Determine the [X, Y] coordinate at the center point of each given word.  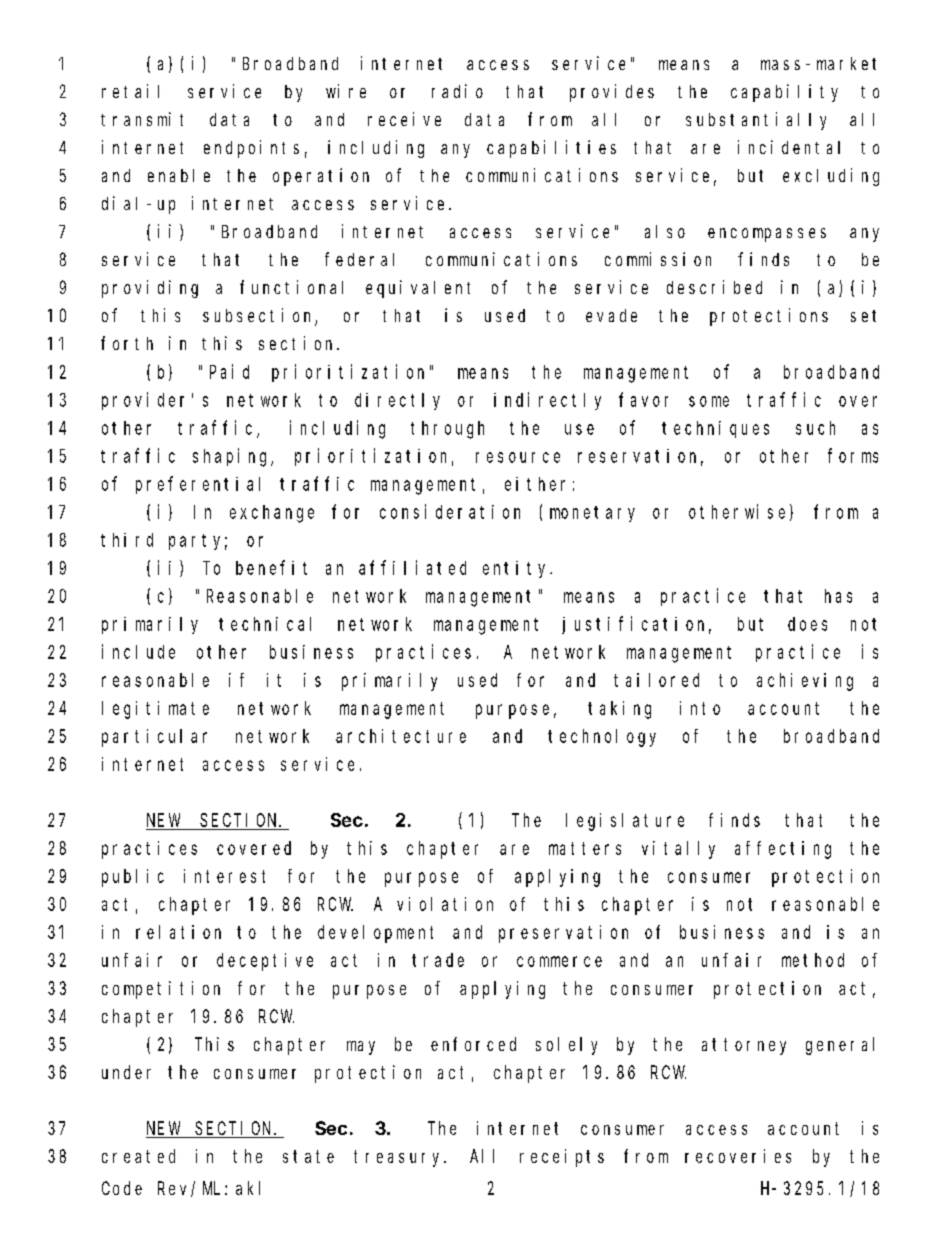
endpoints [251, 149]
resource [518, 457]
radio [457, 91]
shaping [232, 457]
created [138, 1156]
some [709, 401]
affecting [783, 850]
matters [585, 848]
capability [784, 93]
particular [154, 738]
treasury [399, 1158]
